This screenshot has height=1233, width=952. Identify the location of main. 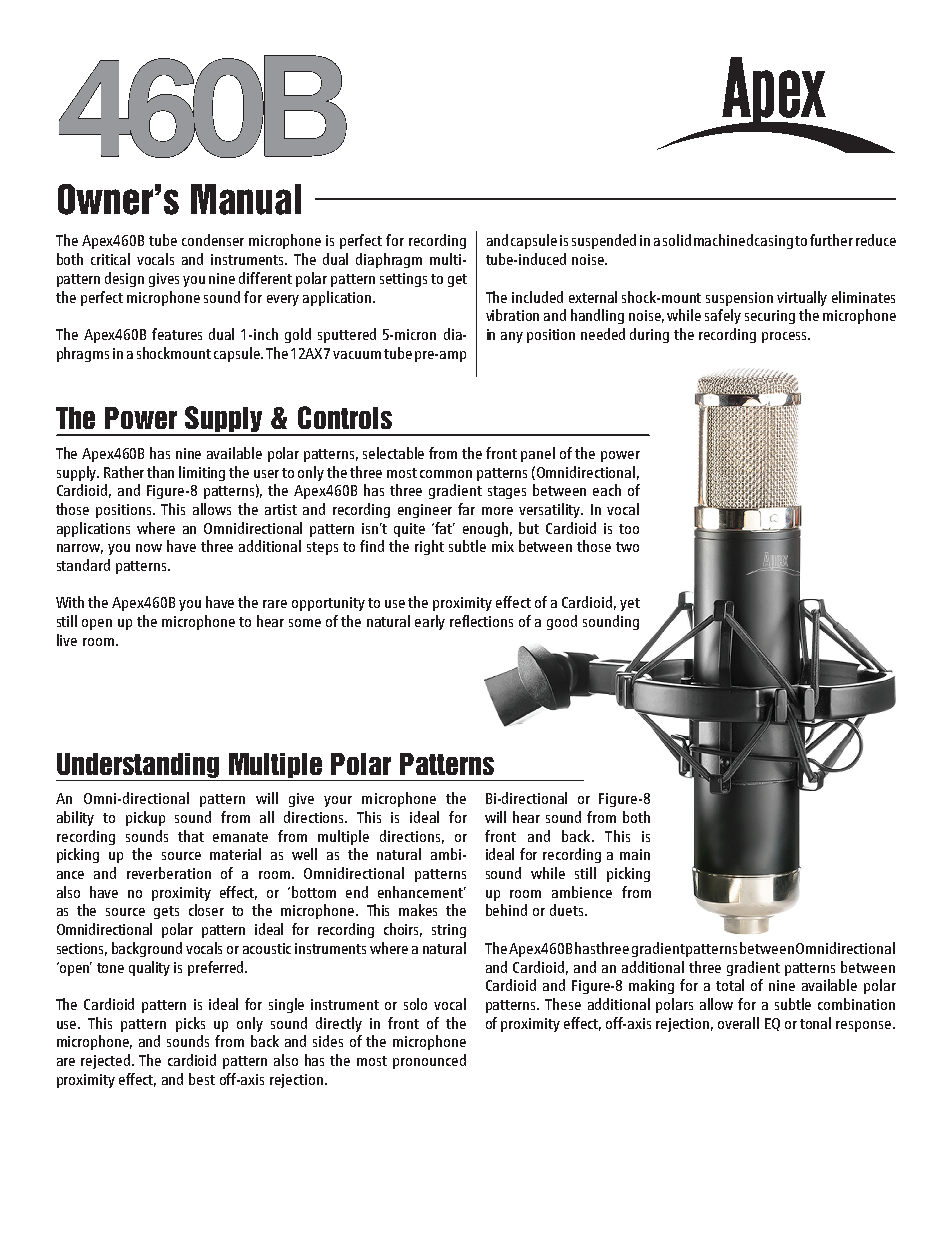
(635, 854).
